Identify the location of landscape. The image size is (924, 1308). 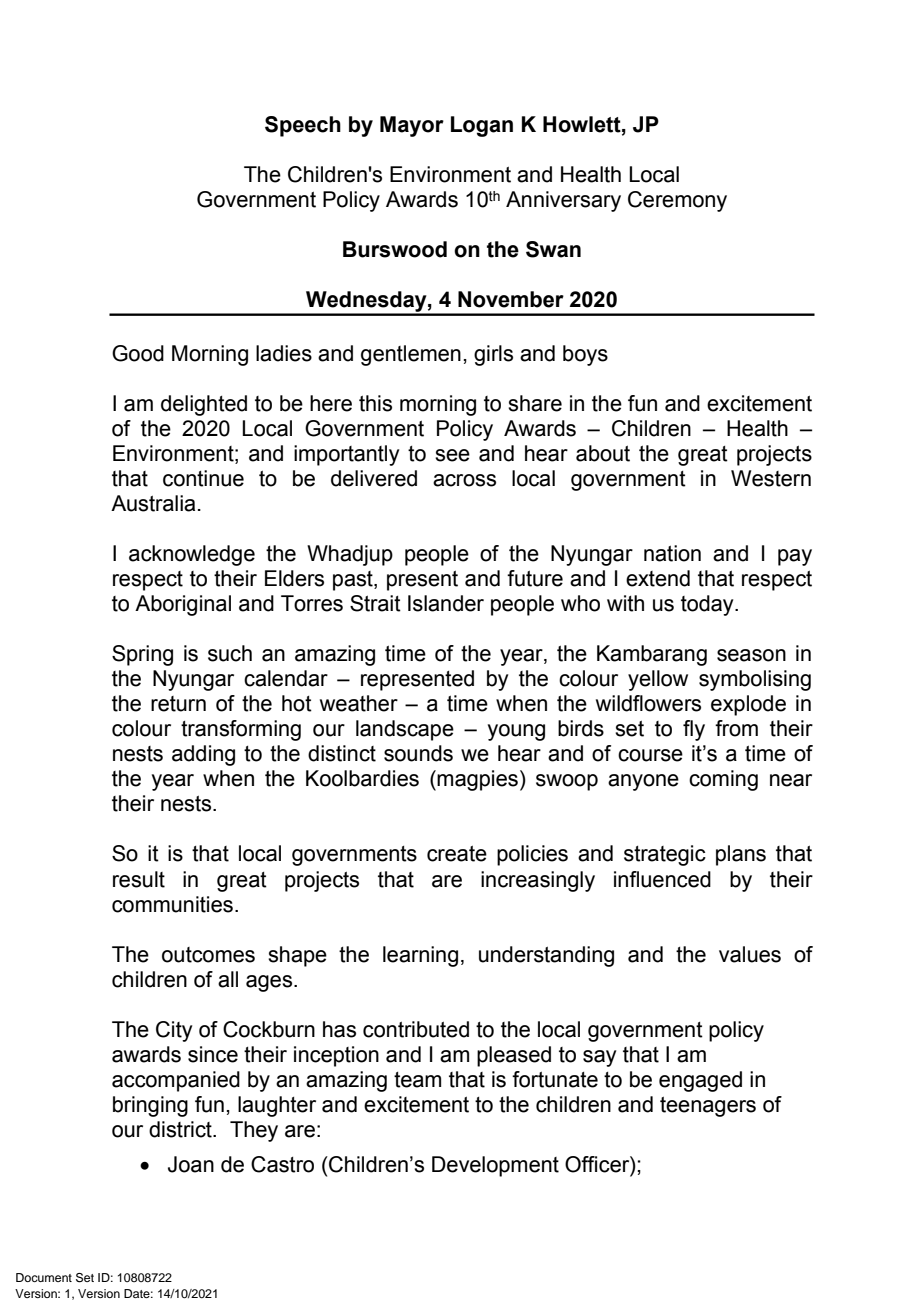
(405, 730).
